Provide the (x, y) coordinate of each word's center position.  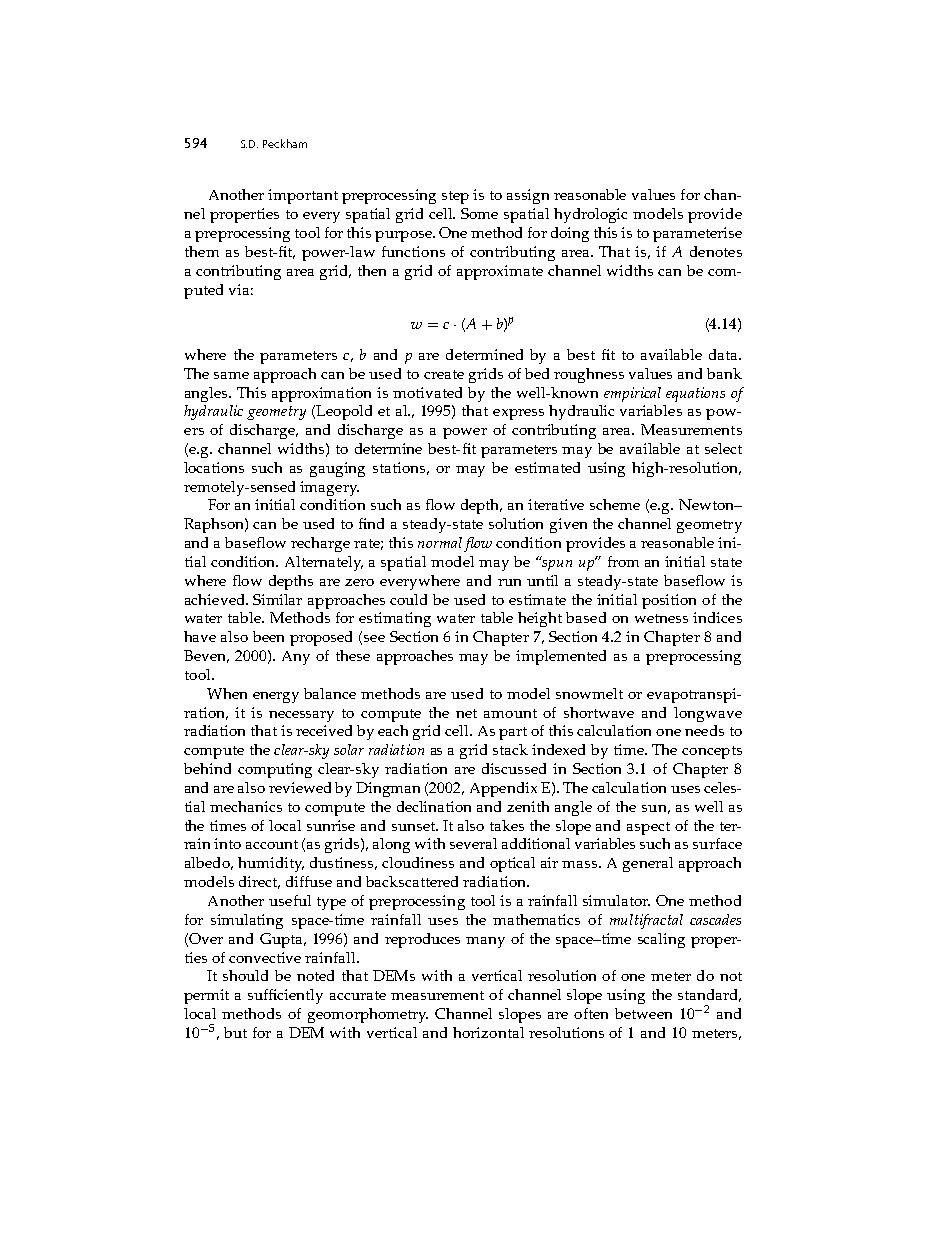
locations (214, 467)
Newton (708, 504)
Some (479, 213)
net (466, 713)
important (303, 196)
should (245, 975)
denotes (716, 251)
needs (704, 730)
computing (275, 770)
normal (440, 542)
